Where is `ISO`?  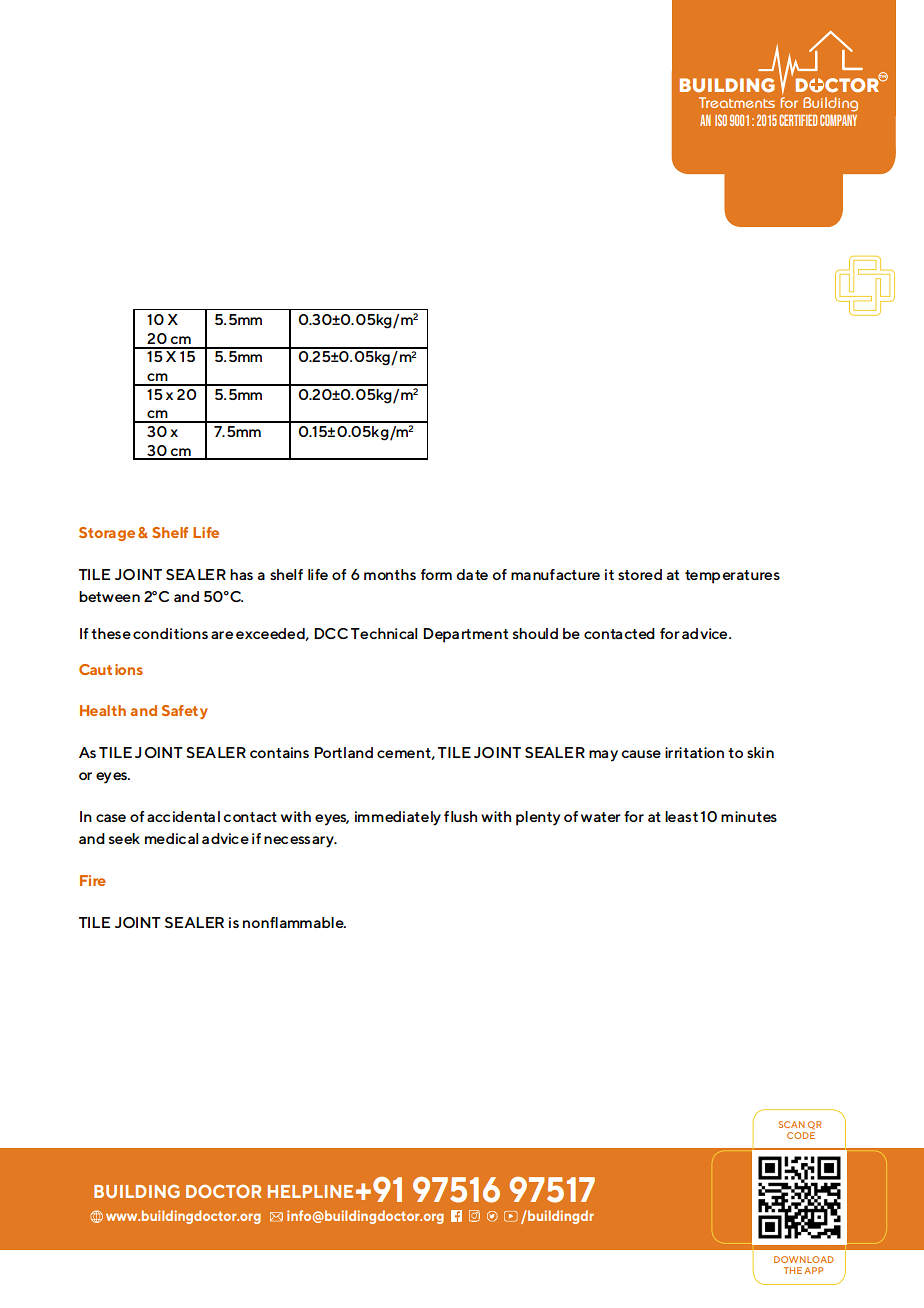 ISO is located at coordinates (721, 120).
